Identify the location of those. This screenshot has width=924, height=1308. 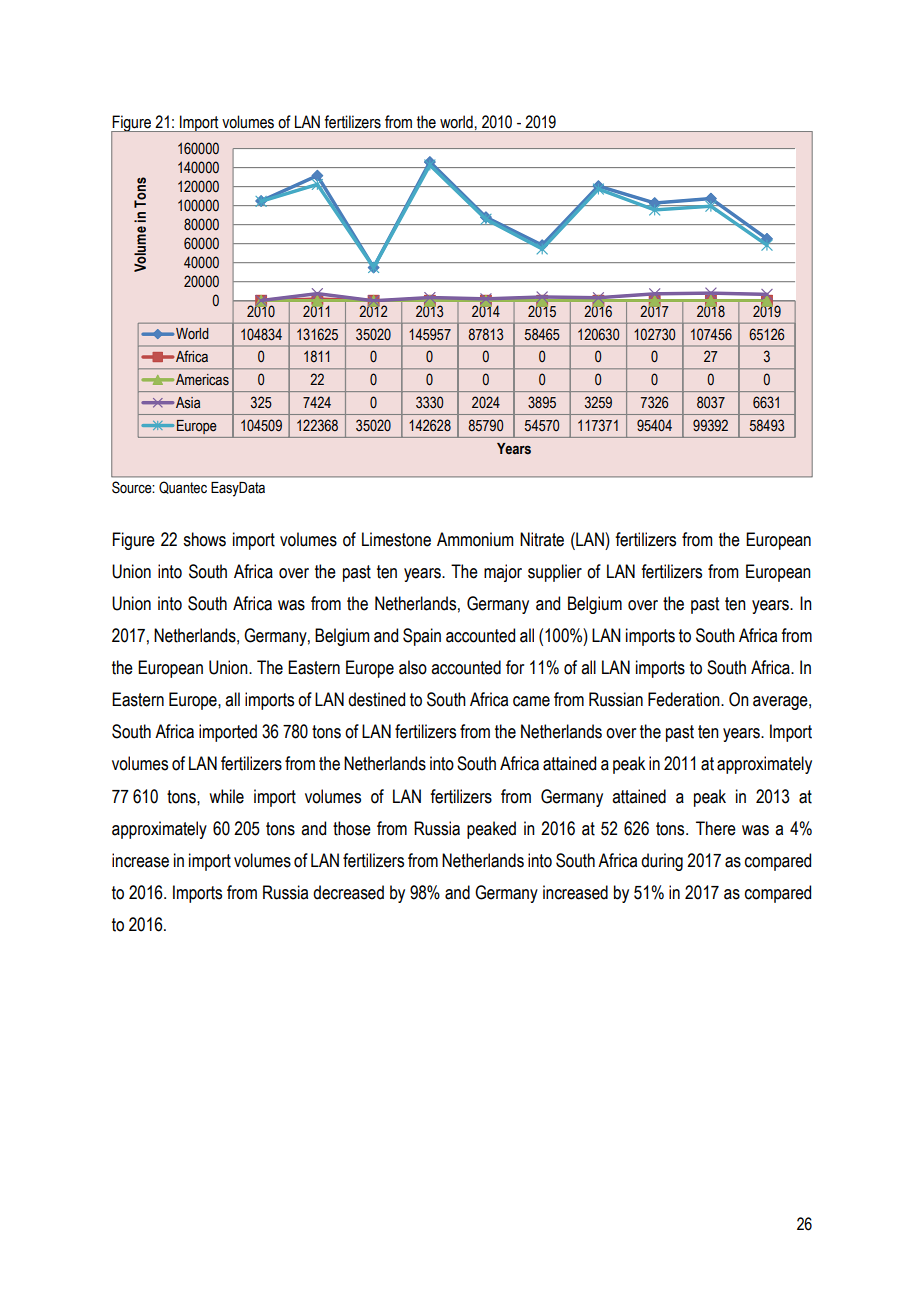
(352, 828).
